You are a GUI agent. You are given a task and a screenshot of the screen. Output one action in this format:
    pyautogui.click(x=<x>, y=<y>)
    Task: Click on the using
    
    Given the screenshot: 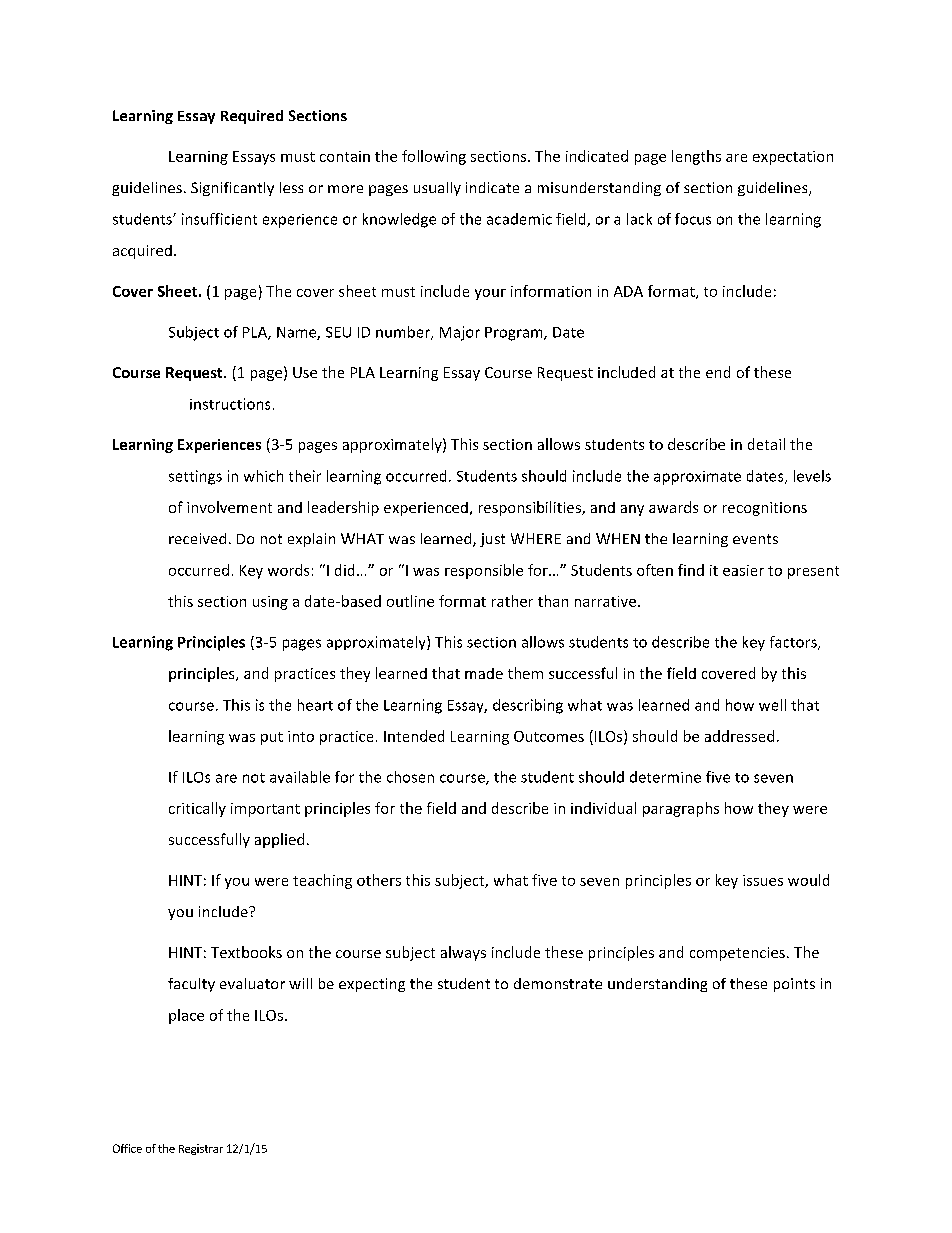 What is the action you would take?
    pyautogui.click(x=270, y=603)
